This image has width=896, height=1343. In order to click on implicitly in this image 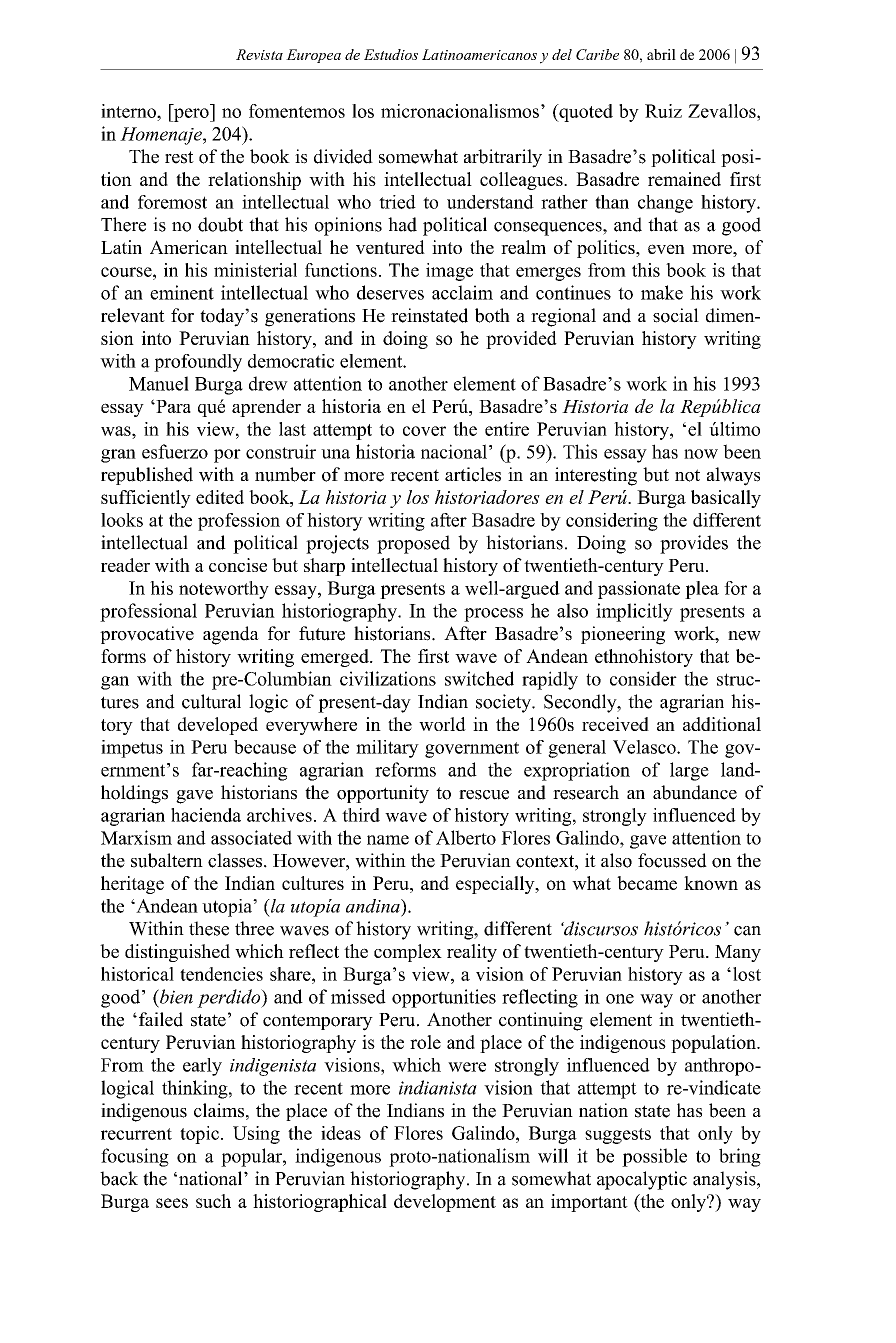, I will do `click(634, 612)`.
